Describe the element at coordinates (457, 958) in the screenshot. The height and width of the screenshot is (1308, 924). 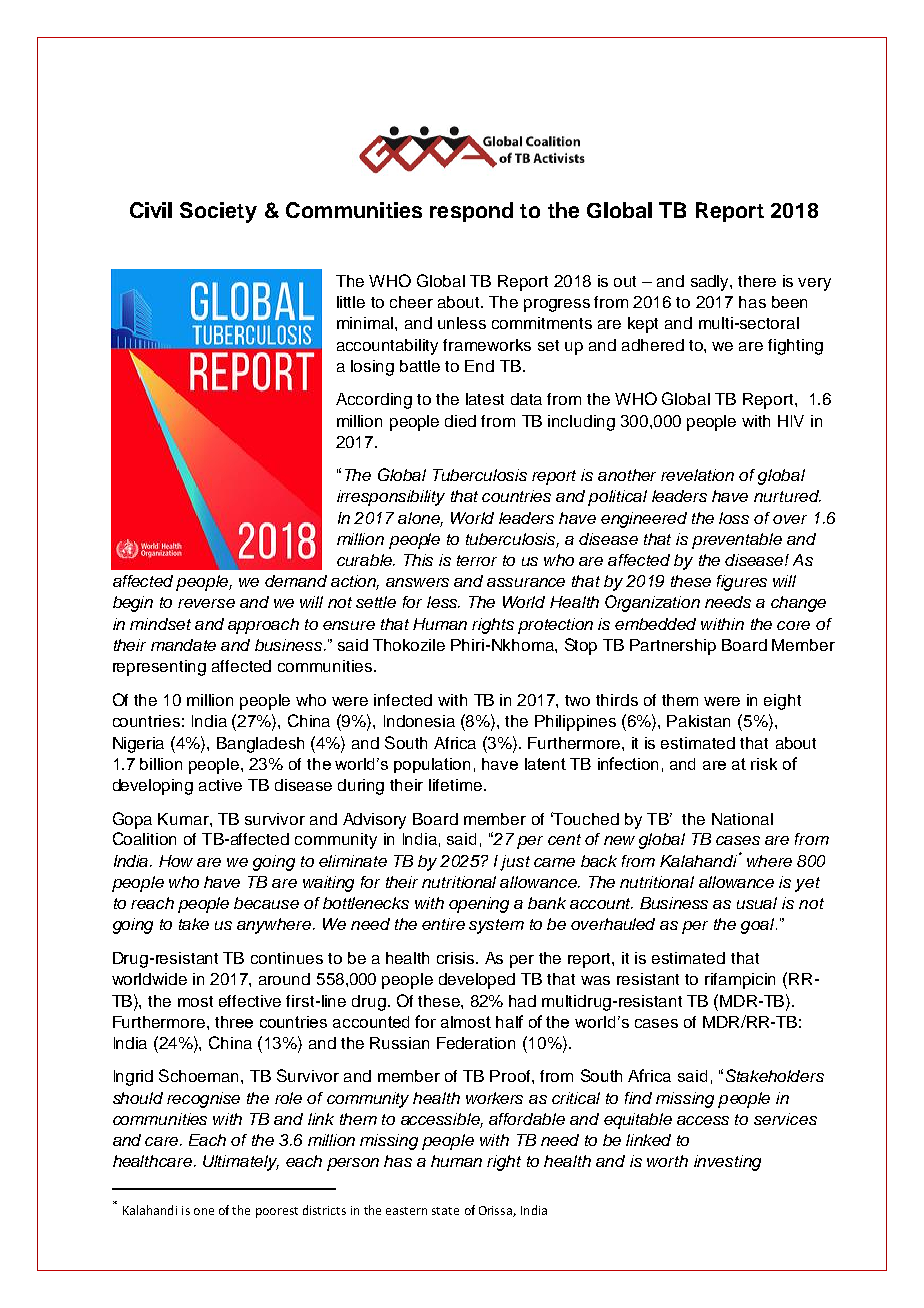
I see `crisis` at that location.
